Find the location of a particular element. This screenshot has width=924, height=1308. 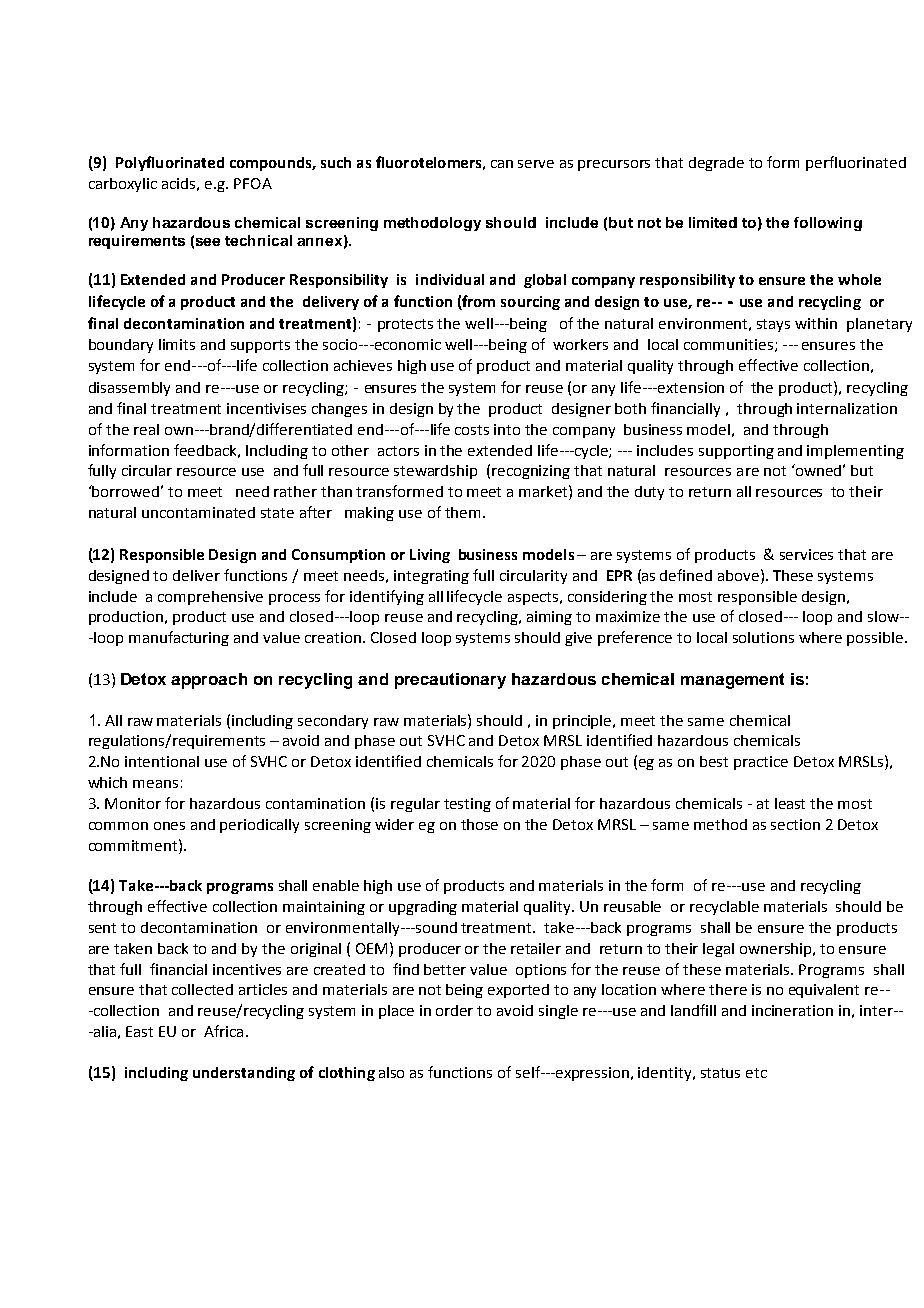

can is located at coordinates (502, 164).
